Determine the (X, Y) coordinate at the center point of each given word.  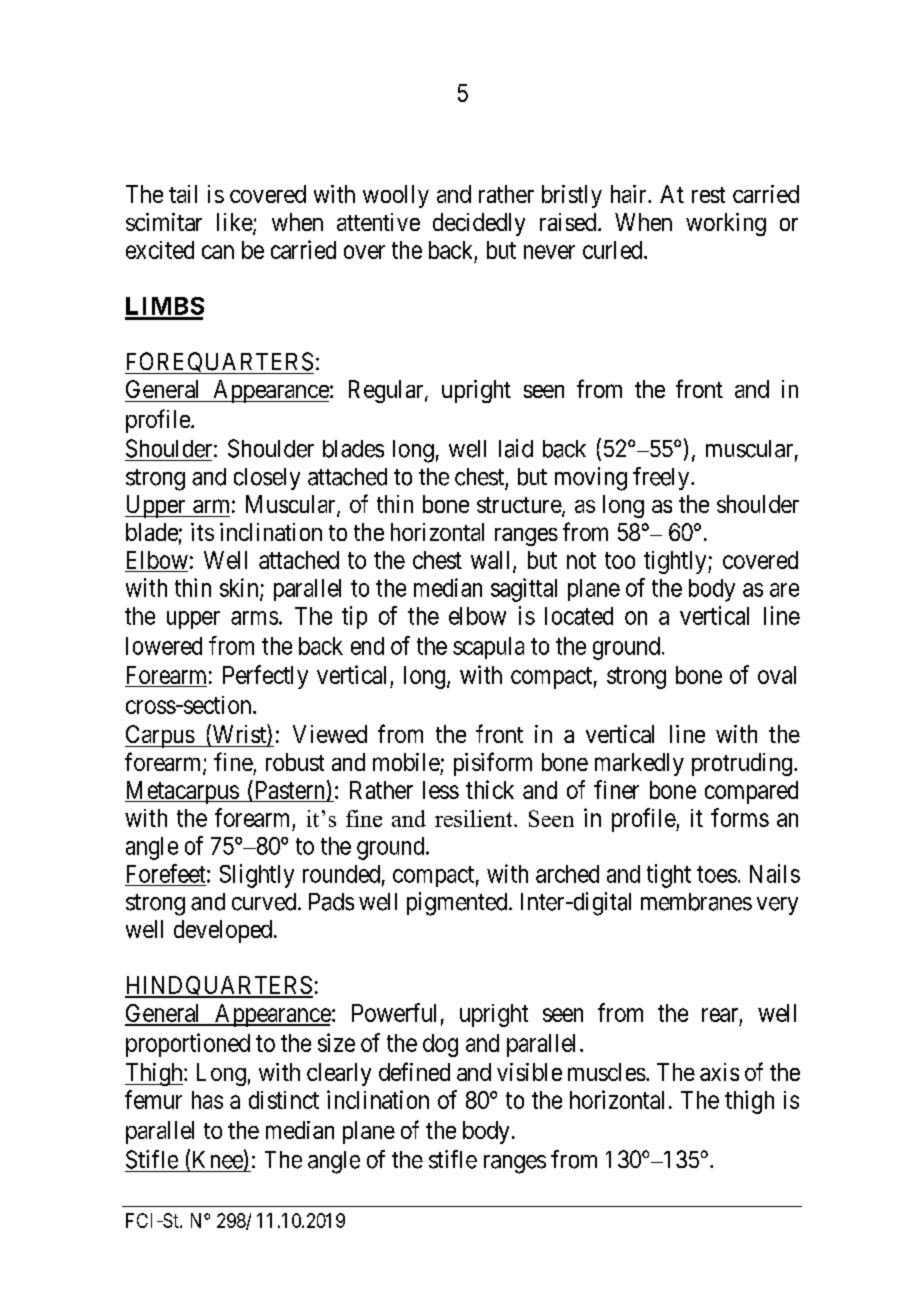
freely (662, 478)
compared (751, 792)
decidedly (479, 224)
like (235, 223)
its (202, 532)
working (726, 224)
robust (295, 762)
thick (490, 789)
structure (520, 506)
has (207, 1100)
